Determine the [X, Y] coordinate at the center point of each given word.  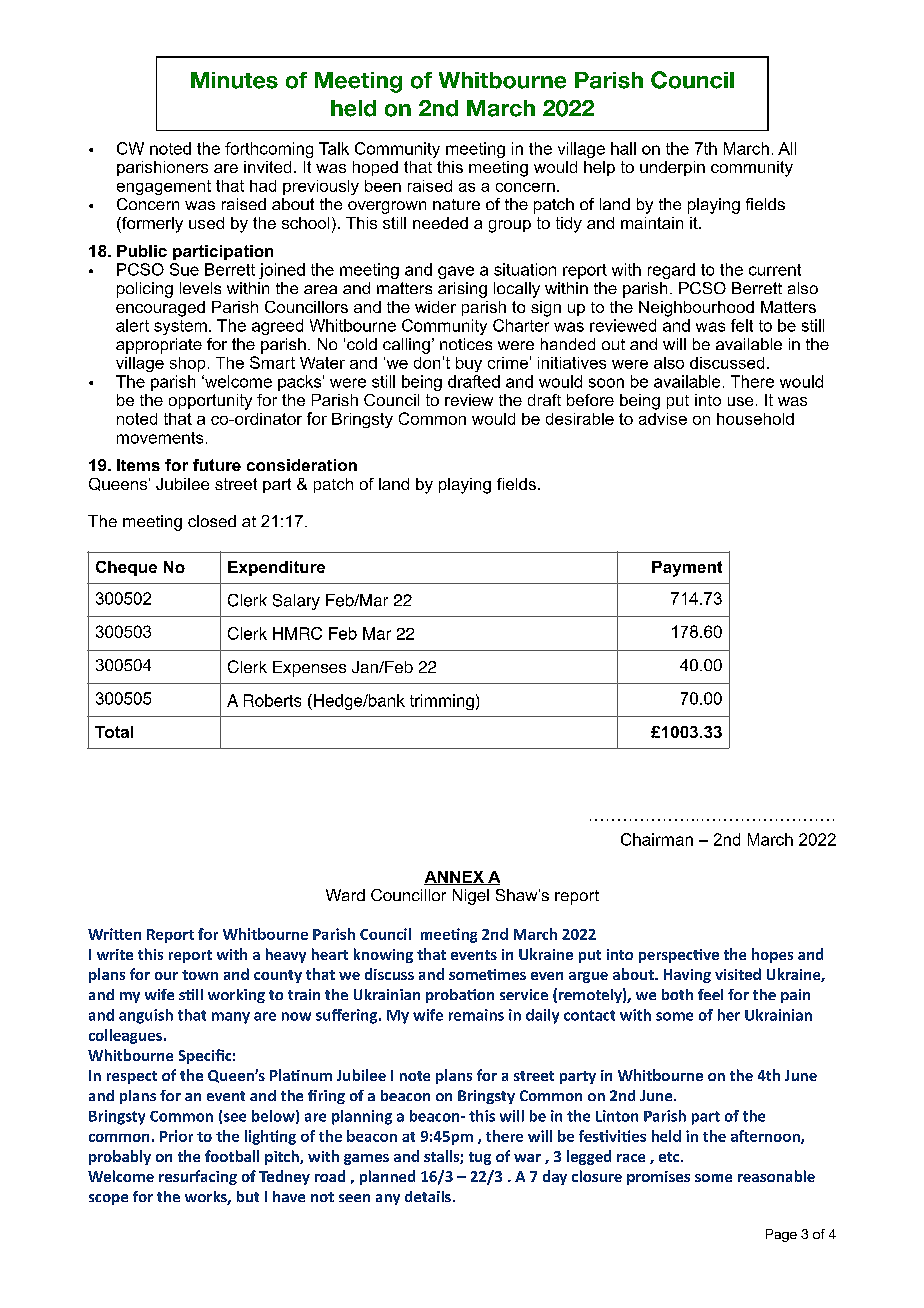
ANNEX [455, 878]
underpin [672, 168]
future [217, 465]
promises [658, 1178]
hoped [375, 168]
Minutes [234, 80]
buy [469, 364]
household [755, 419]
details [428, 1196]
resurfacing [198, 1177]
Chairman [657, 839]
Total [114, 732]
